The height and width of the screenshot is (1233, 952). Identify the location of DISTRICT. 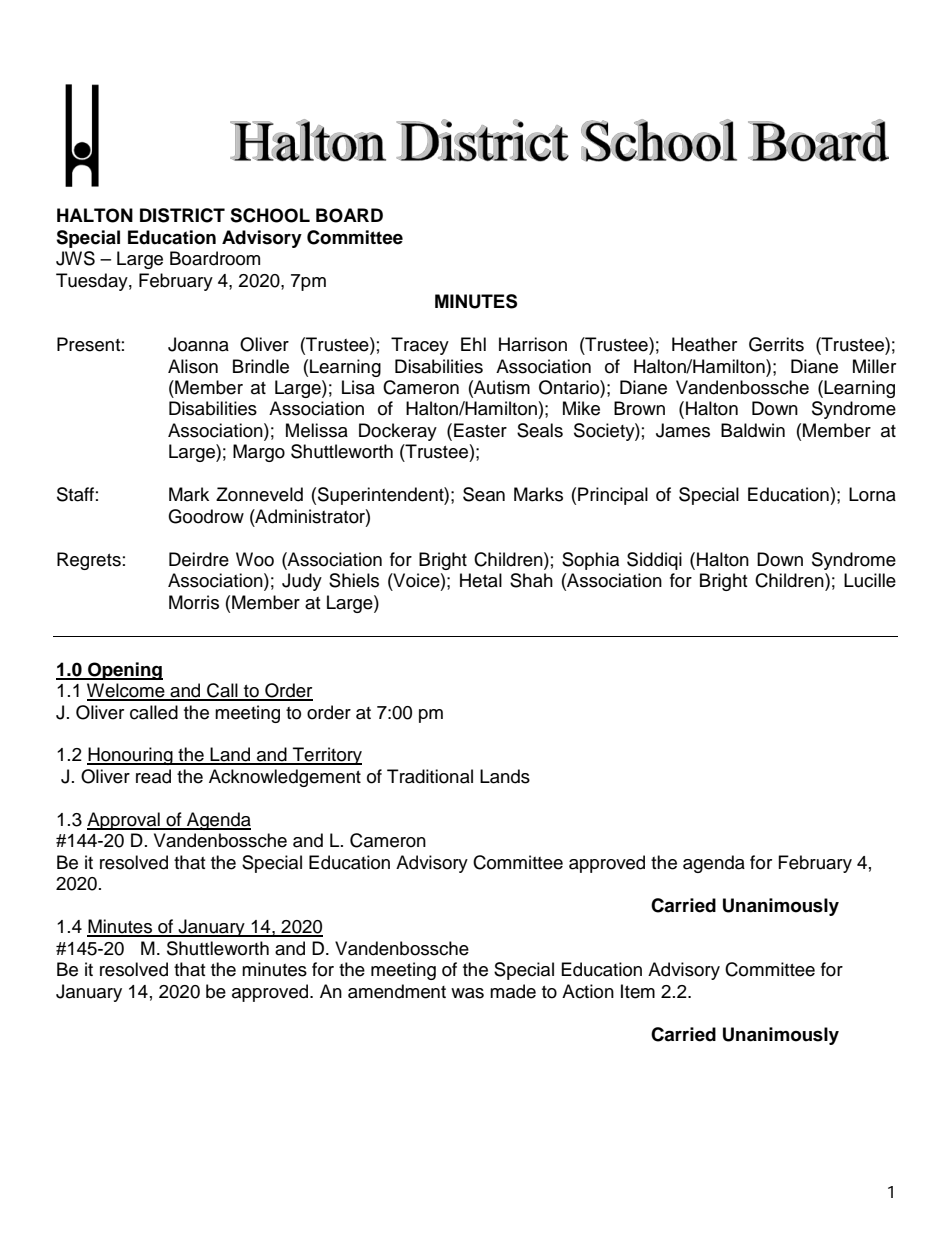
(182, 215).
